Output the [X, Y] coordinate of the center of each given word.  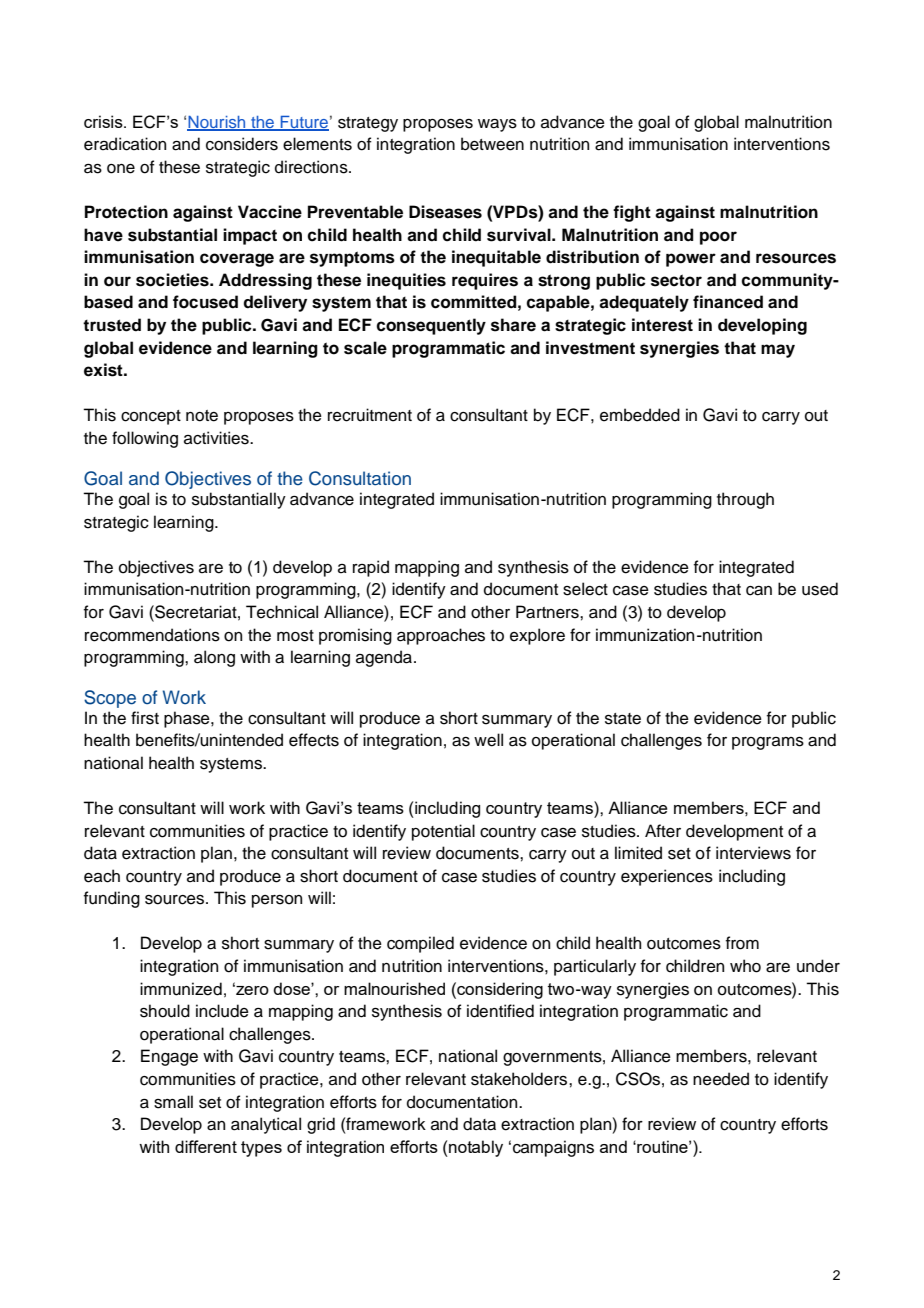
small [173, 1102]
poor [718, 238]
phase [188, 719]
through [745, 500]
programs [768, 743]
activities [217, 438]
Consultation [360, 478]
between [492, 144]
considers [242, 144]
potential [443, 832]
